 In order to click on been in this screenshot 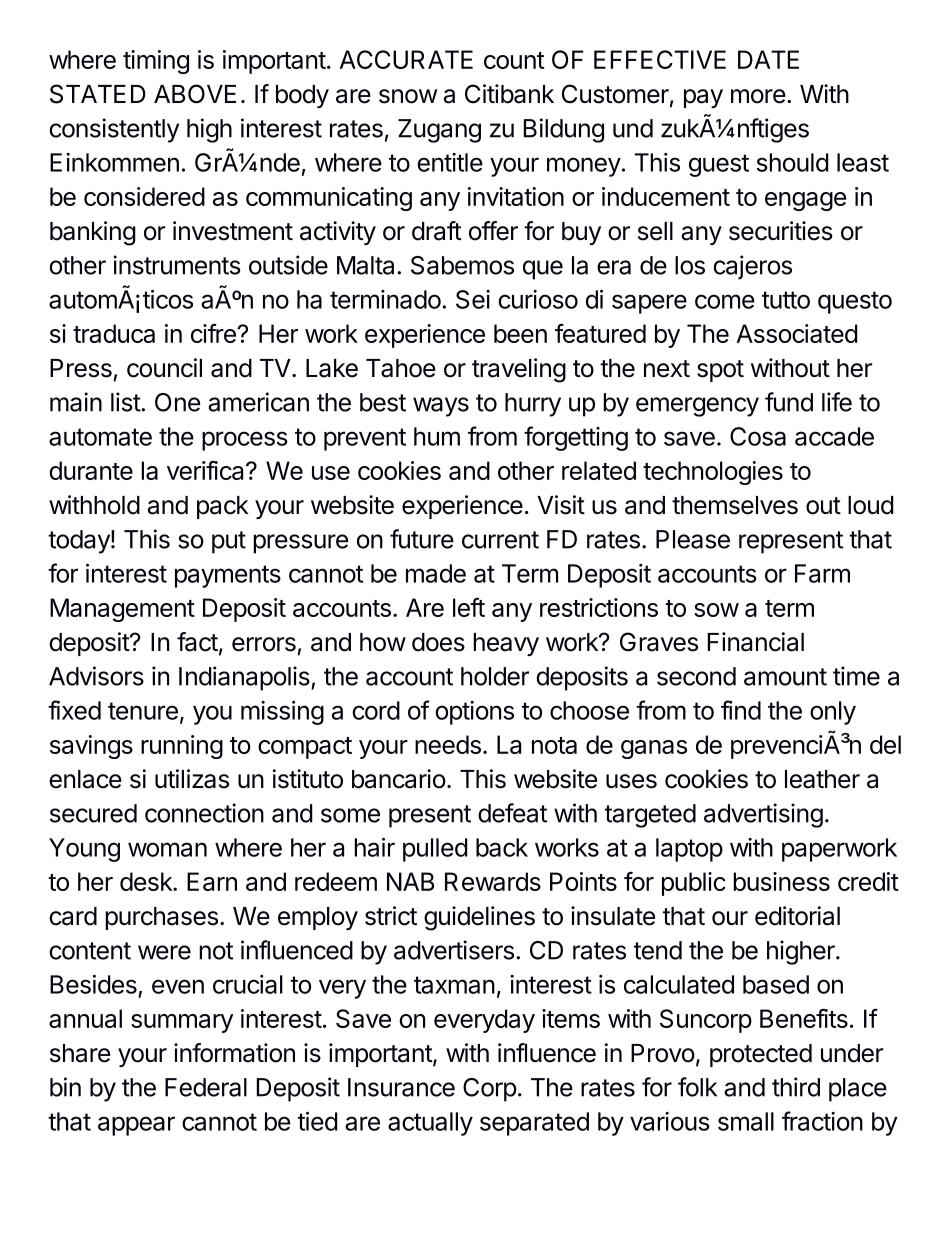, I will do `click(520, 333)`.
